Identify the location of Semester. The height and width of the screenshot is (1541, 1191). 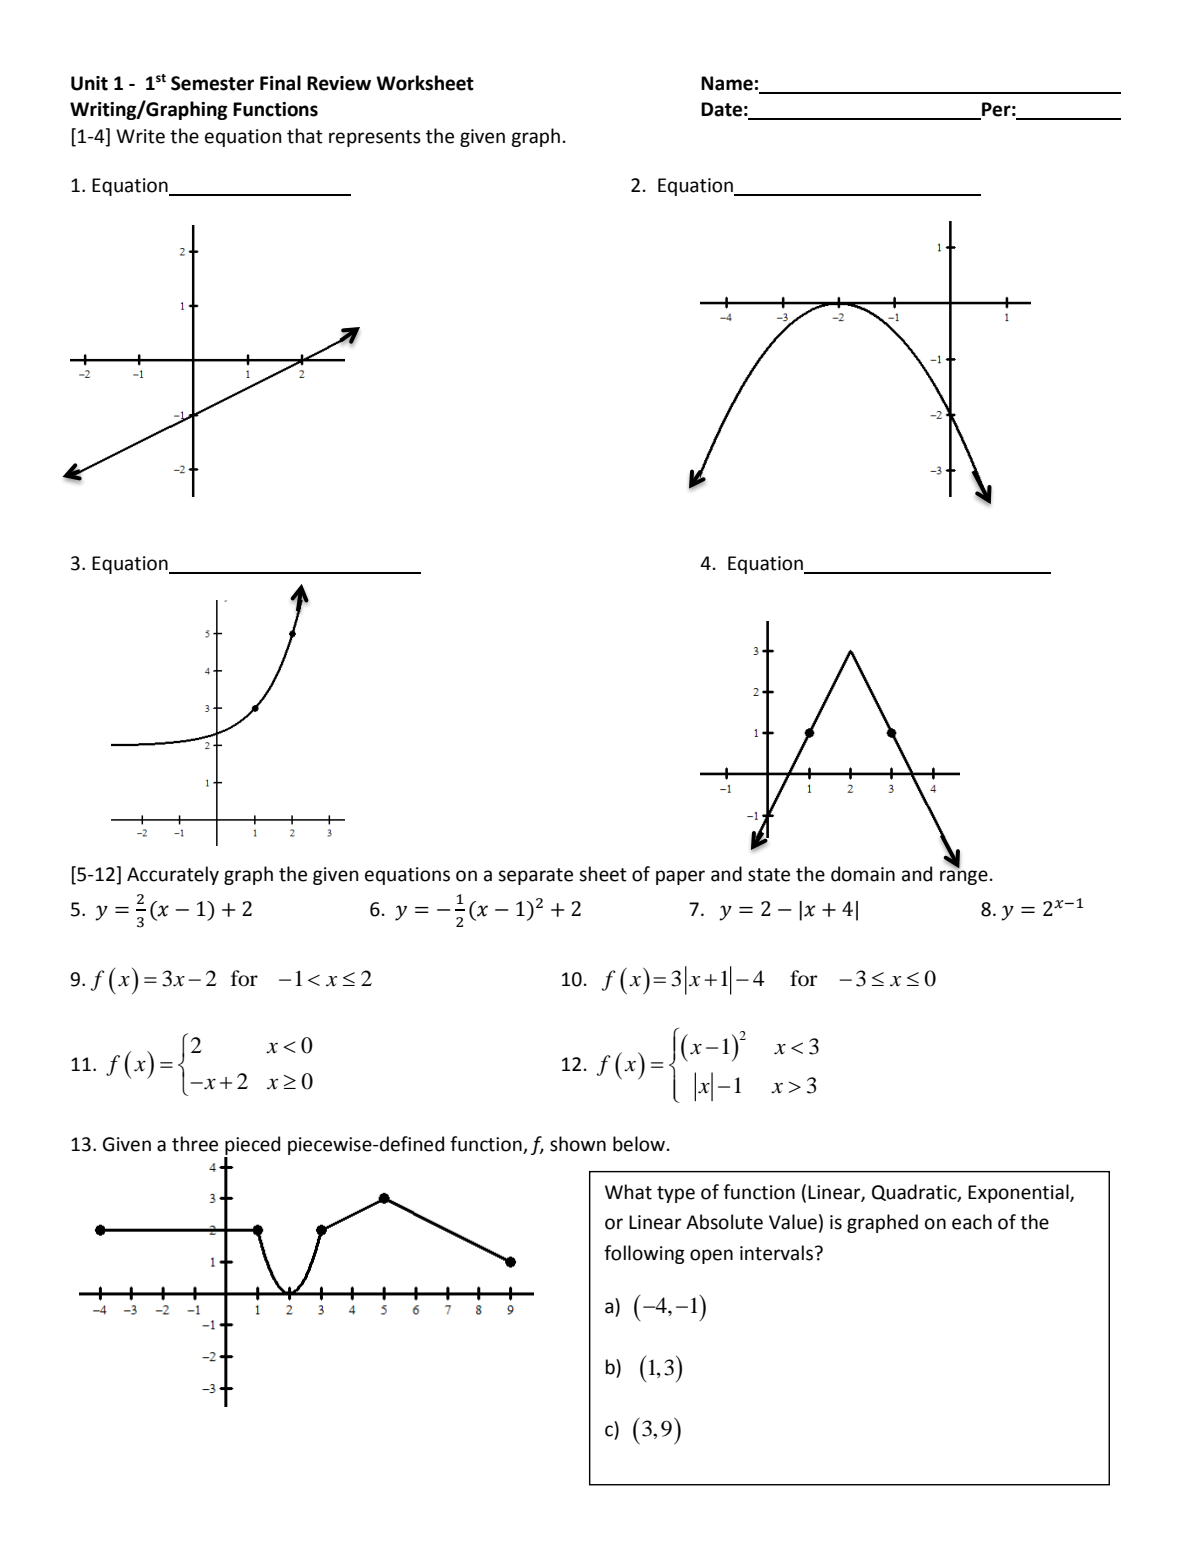
(212, 83).
